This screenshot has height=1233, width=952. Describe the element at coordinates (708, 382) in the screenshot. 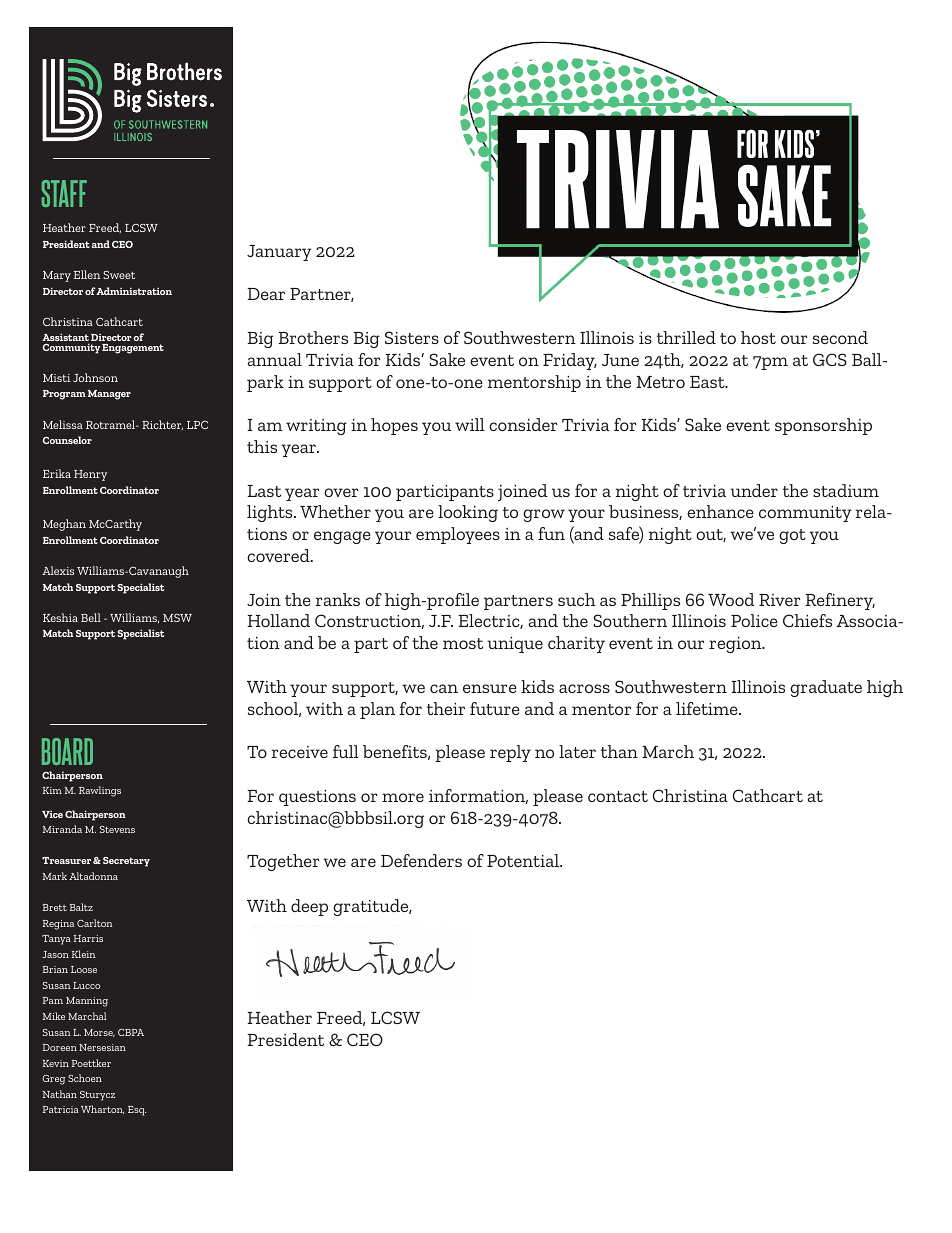

I see `East` at that location.
